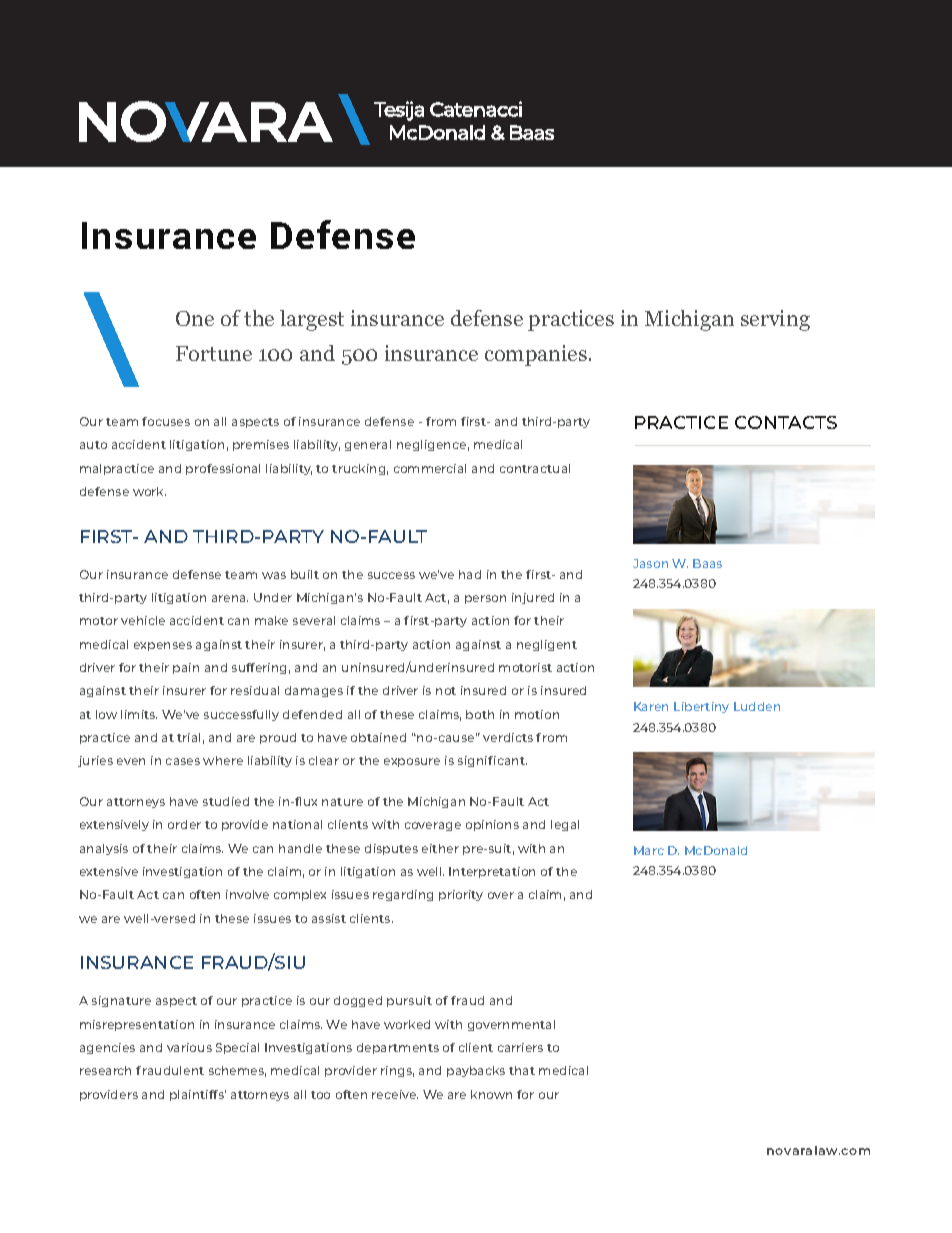  I want to click on vehicle, so click(143, 620).
